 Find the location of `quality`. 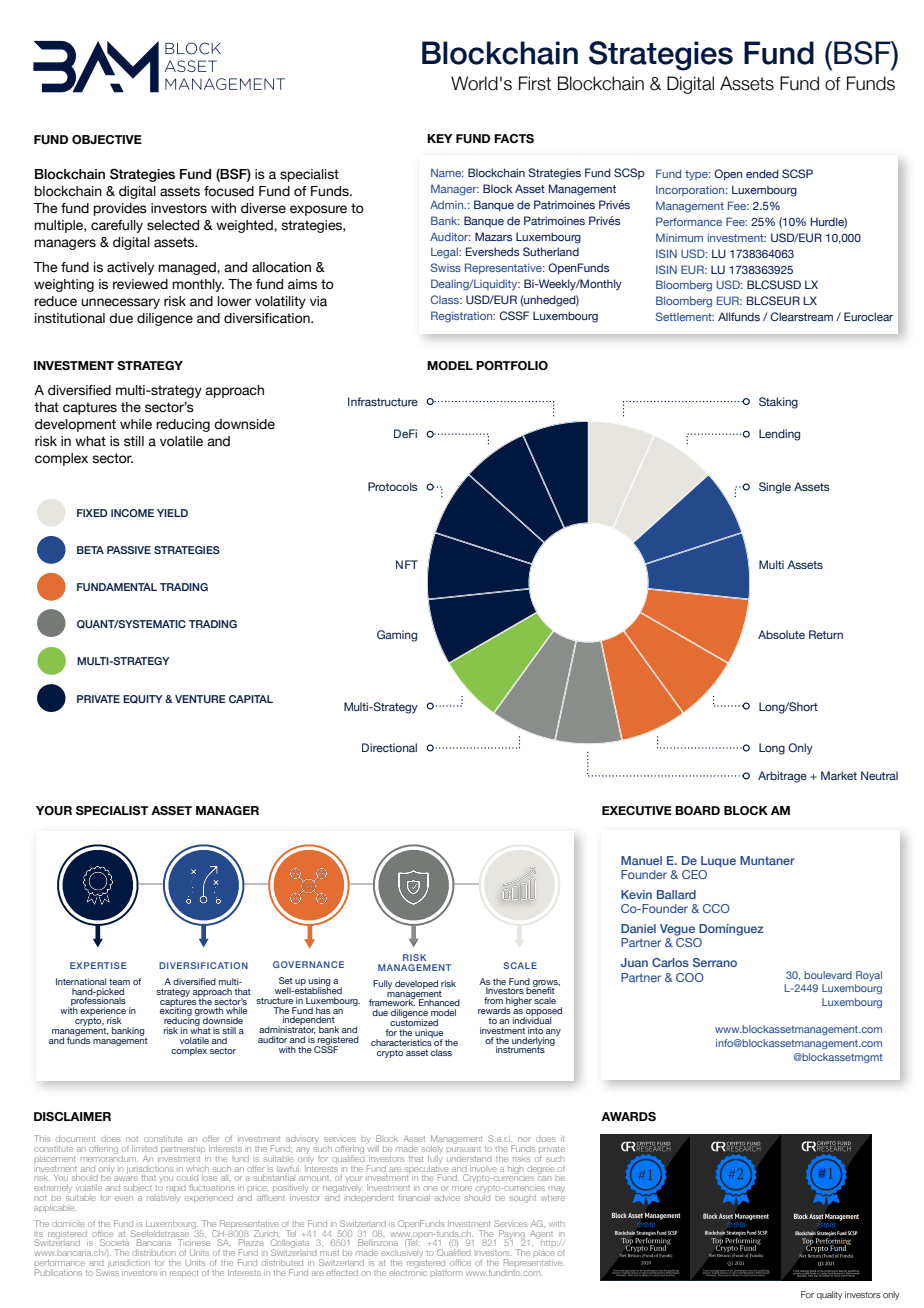

quality is located at coordinates (830, 1295).
